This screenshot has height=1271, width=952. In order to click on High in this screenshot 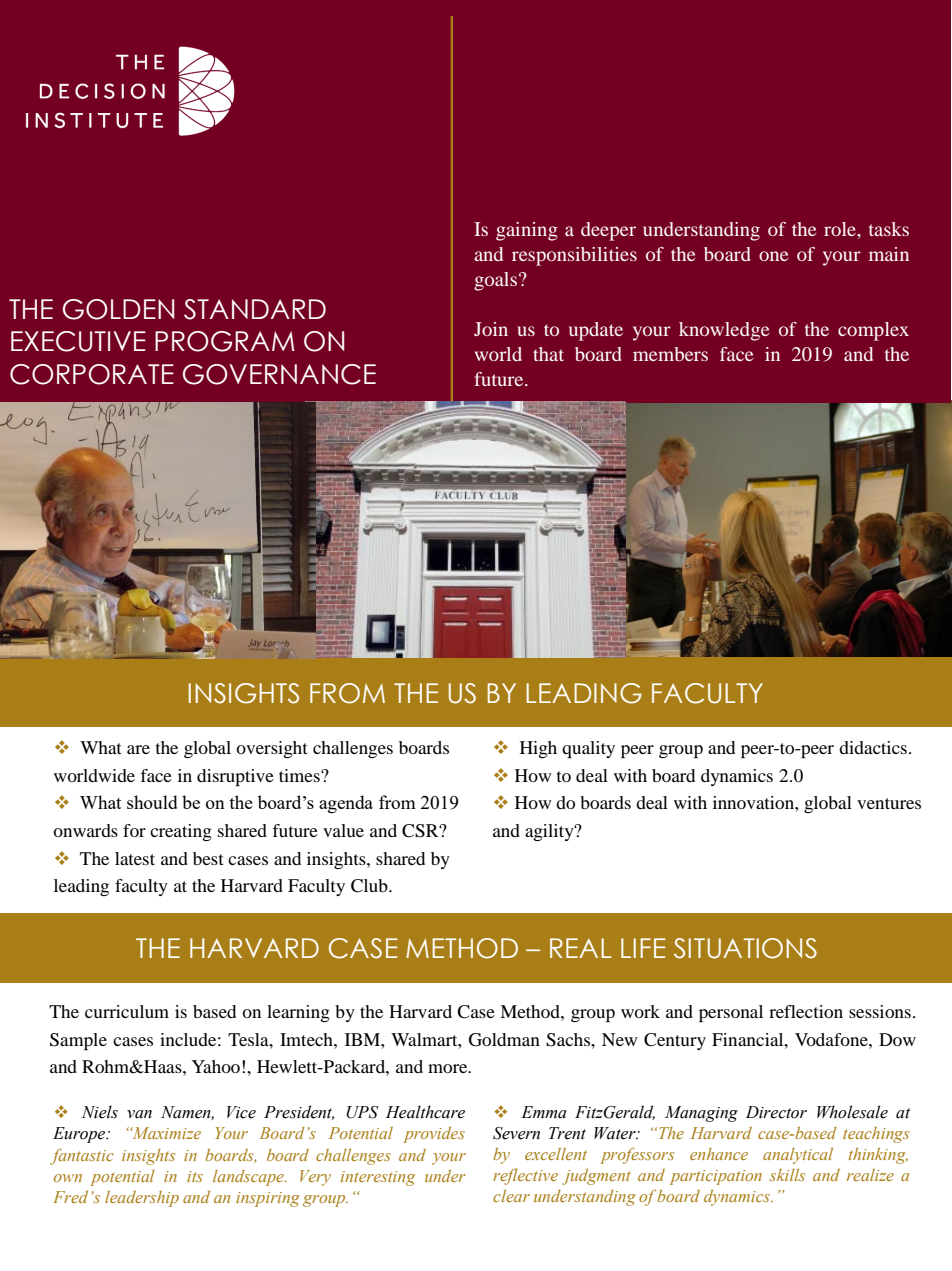, I will do `click(538, 749)`.
